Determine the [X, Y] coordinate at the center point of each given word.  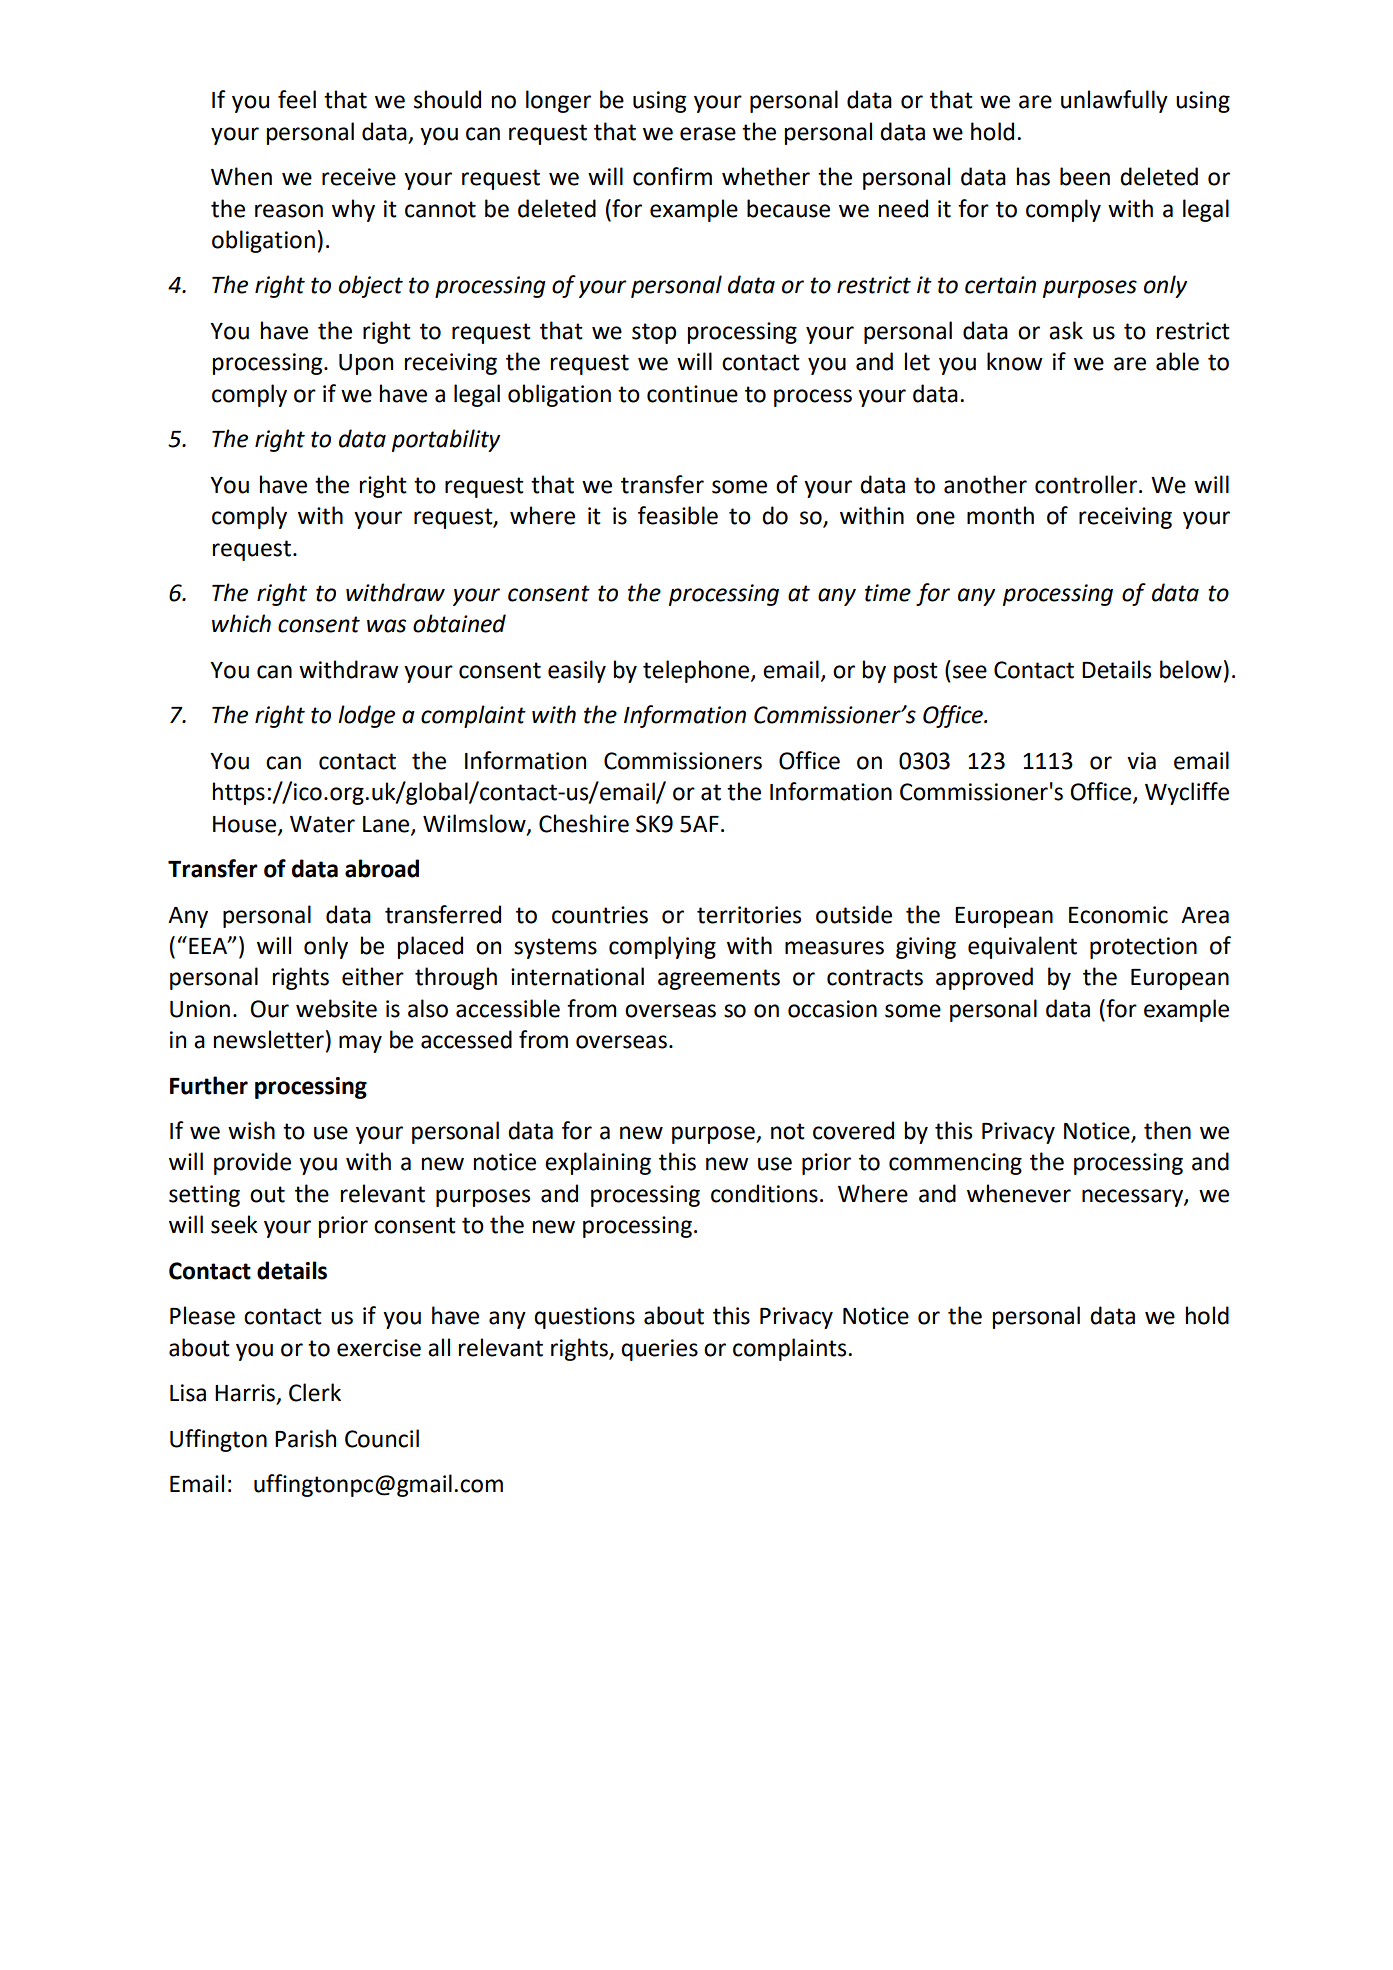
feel [297, 99]
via [1141, 761]
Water [322, 824]
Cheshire [584, 823]
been [1085, 176]
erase [708, 134]
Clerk [315, 1392]
